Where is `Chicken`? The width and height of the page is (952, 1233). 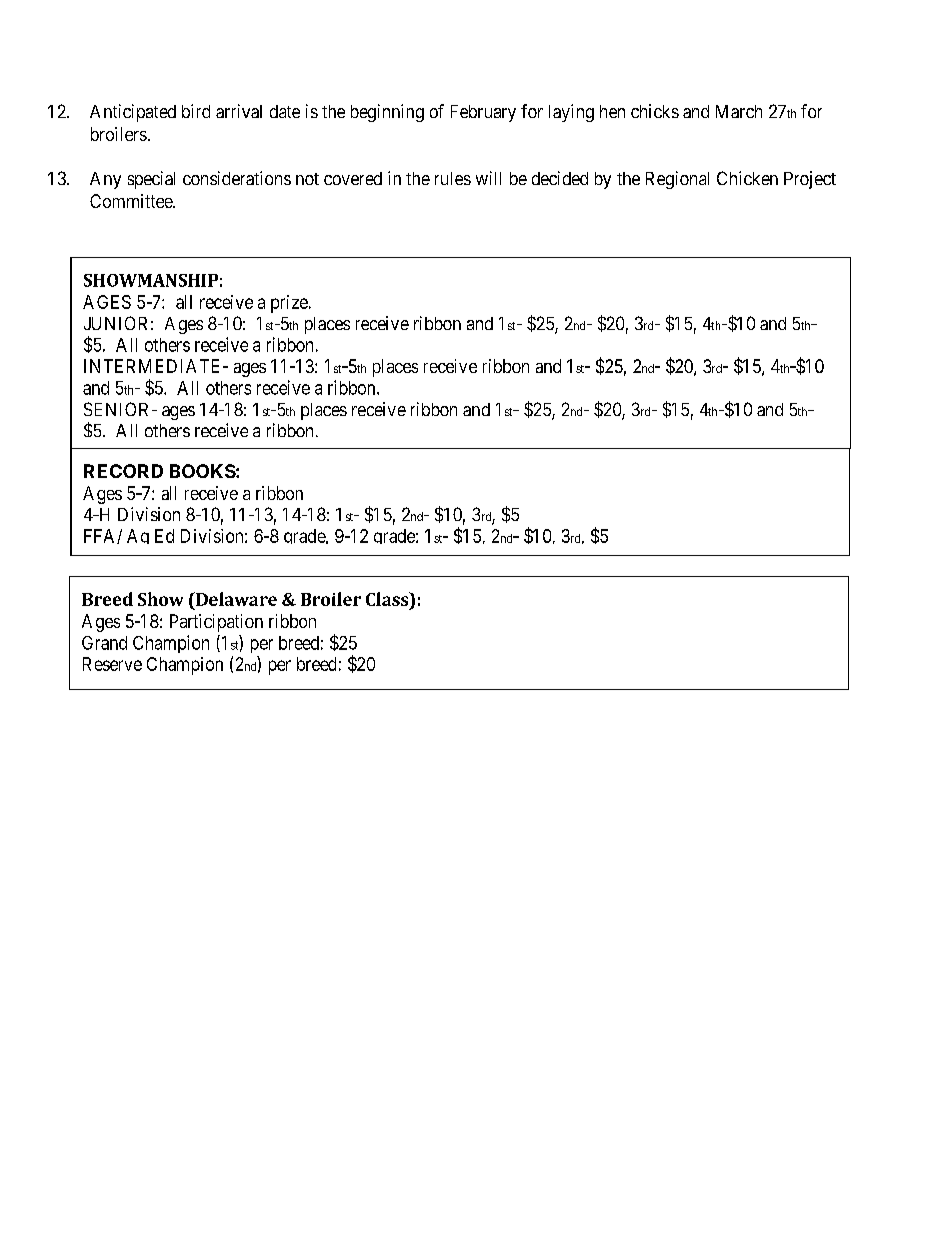
Chicken is located at coordinates (747, 178).
